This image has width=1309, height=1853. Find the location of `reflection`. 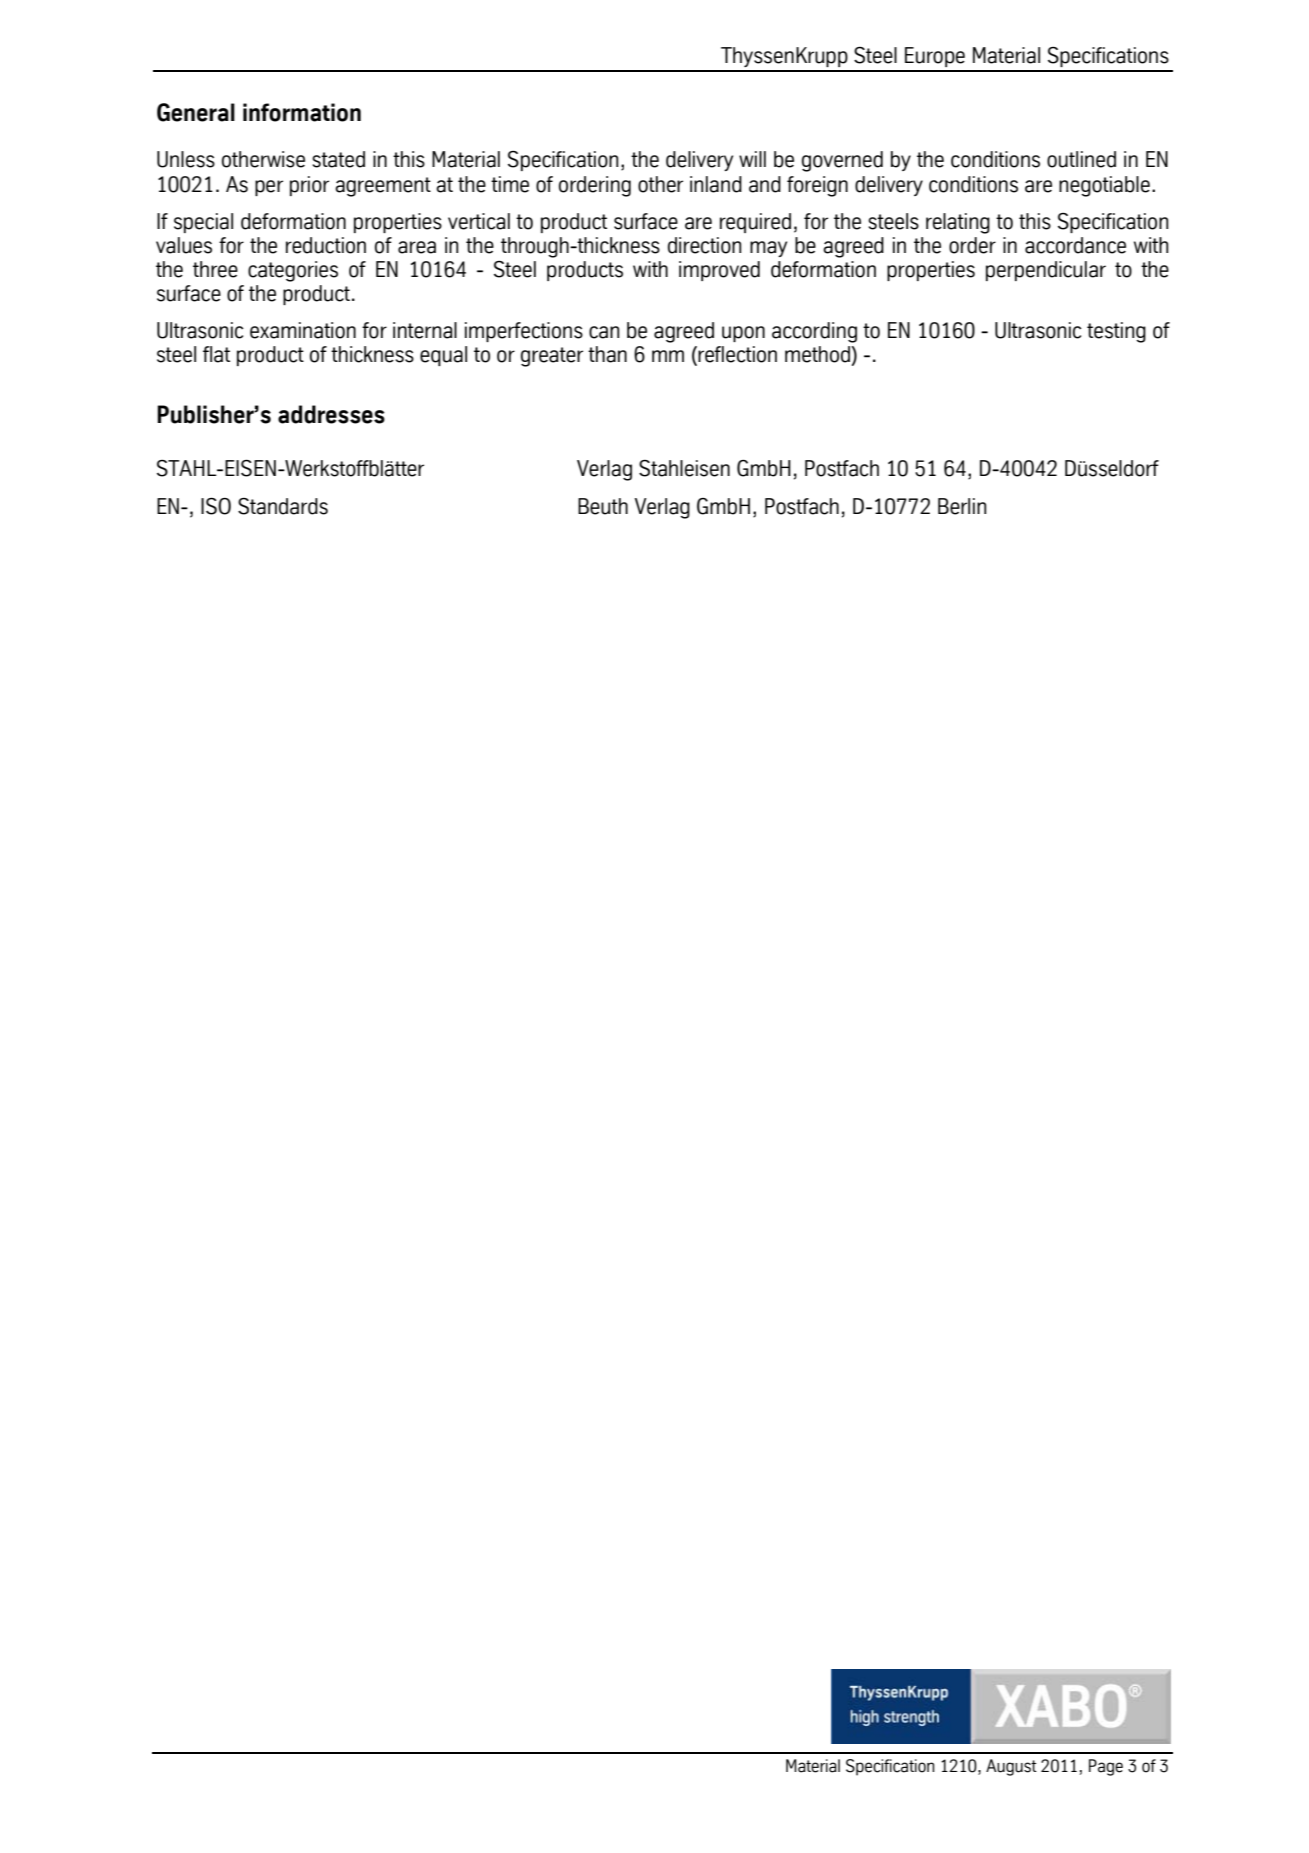

reflection is located at coordinates (736, 355).
